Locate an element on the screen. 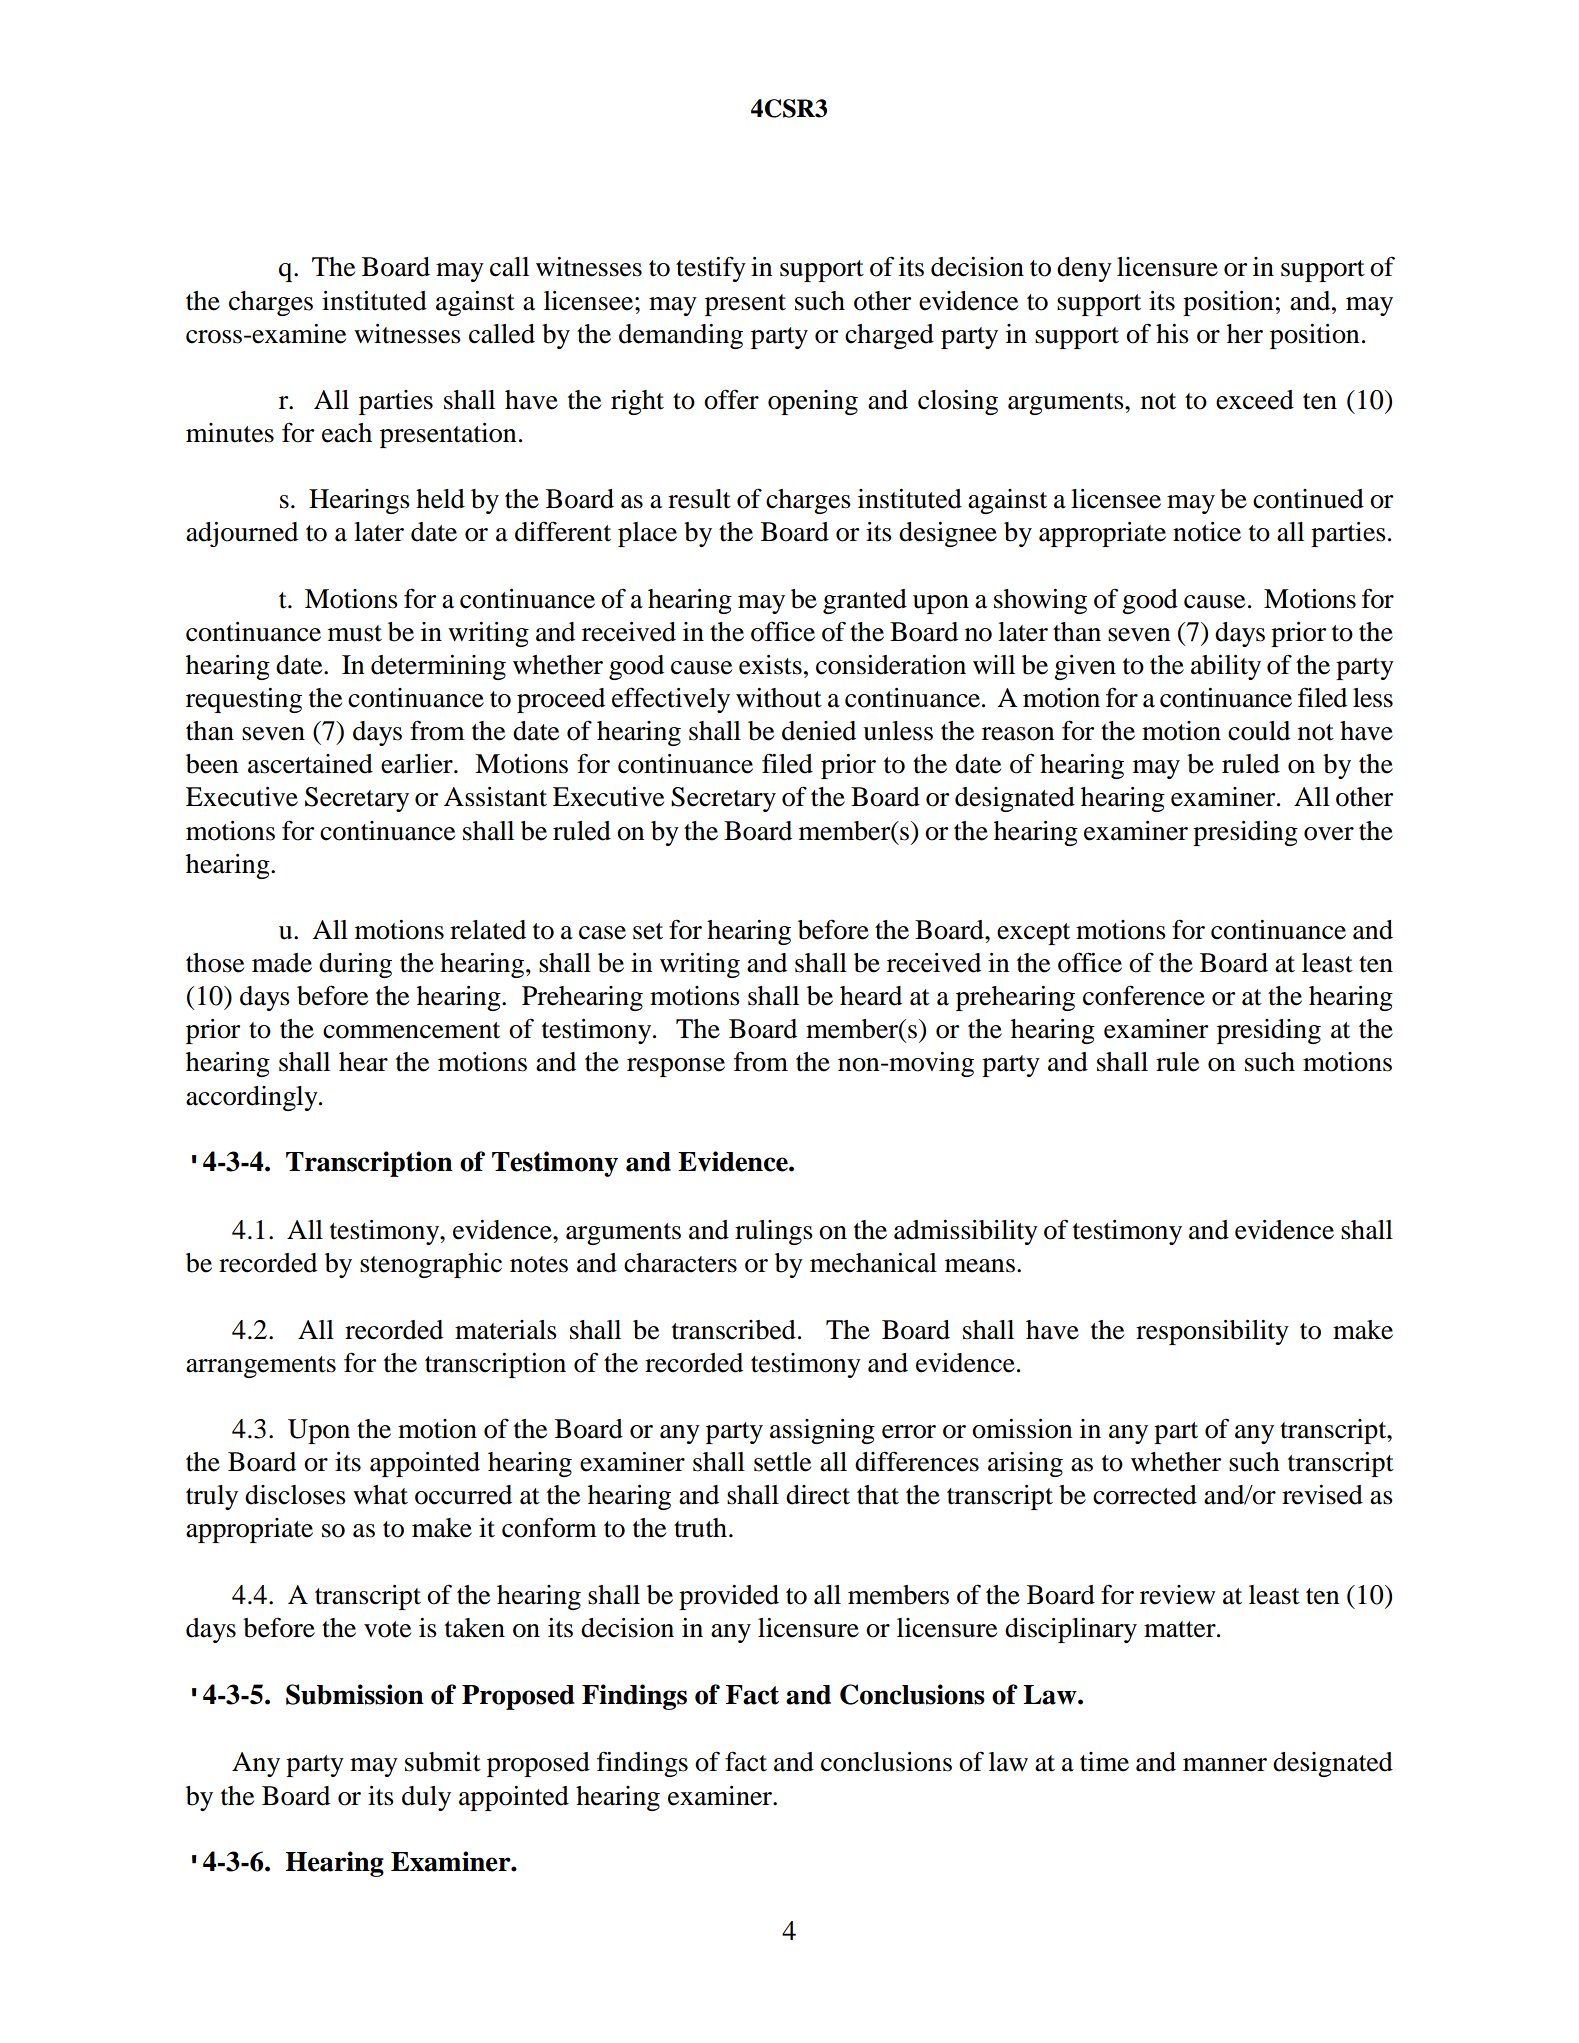  testify is located at coordinates (711, 269).
